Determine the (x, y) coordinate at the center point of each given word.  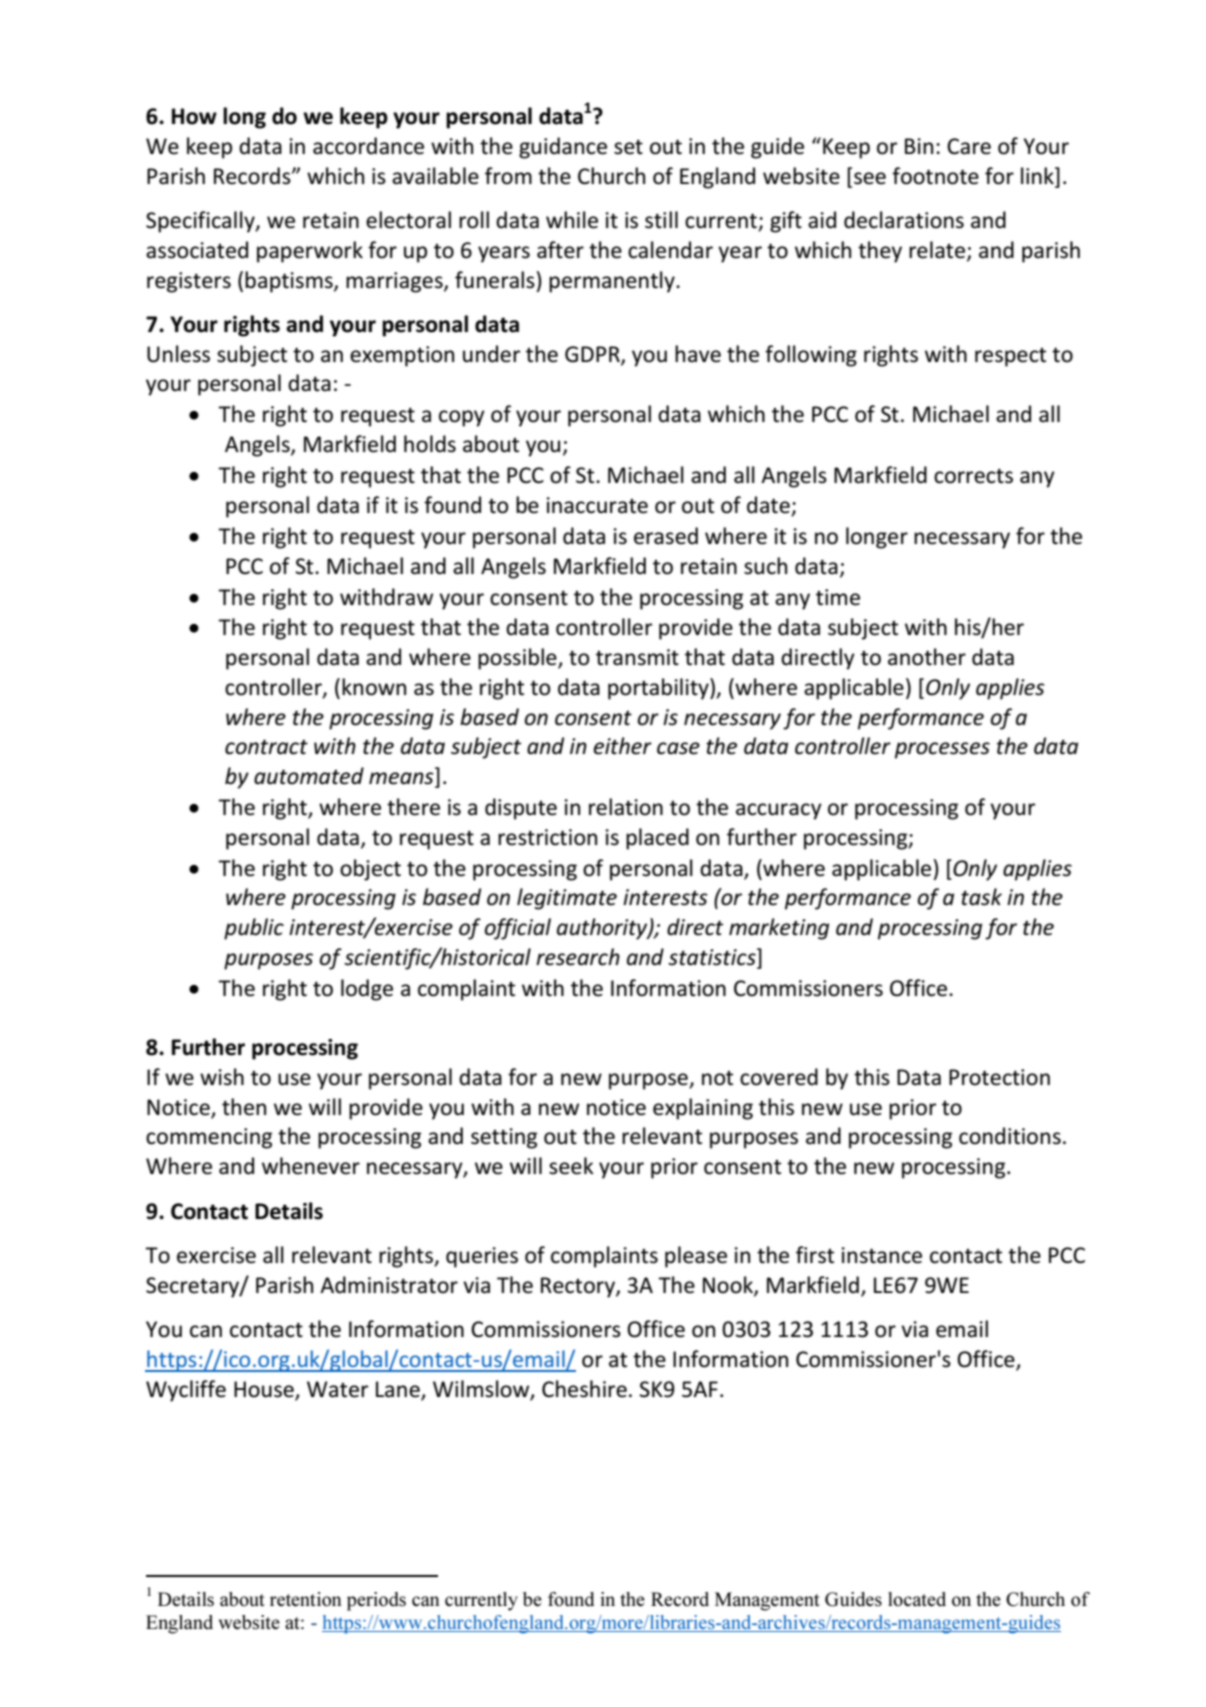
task (981, 897)
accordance (368, 146)
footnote (935, 176)
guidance (563, 148)
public (254, 929)
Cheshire (584, 1389)
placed (657, 839)
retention (306, 1599)
